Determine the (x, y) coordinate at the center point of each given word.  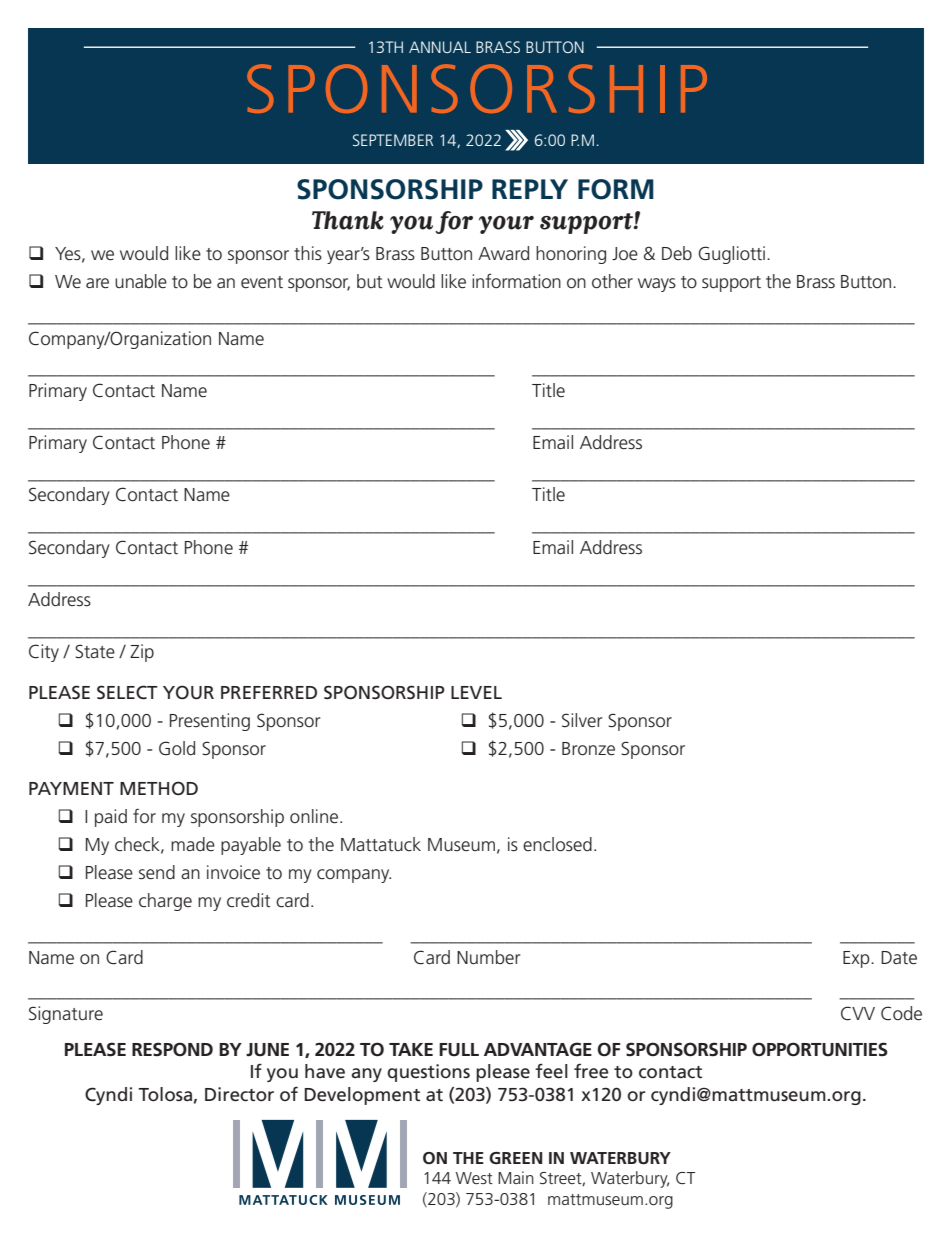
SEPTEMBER (393, 140)
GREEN (515, 1158)
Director (239, 1094)
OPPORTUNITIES (820, 1049)
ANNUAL (440, 47)
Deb (677, 253)
